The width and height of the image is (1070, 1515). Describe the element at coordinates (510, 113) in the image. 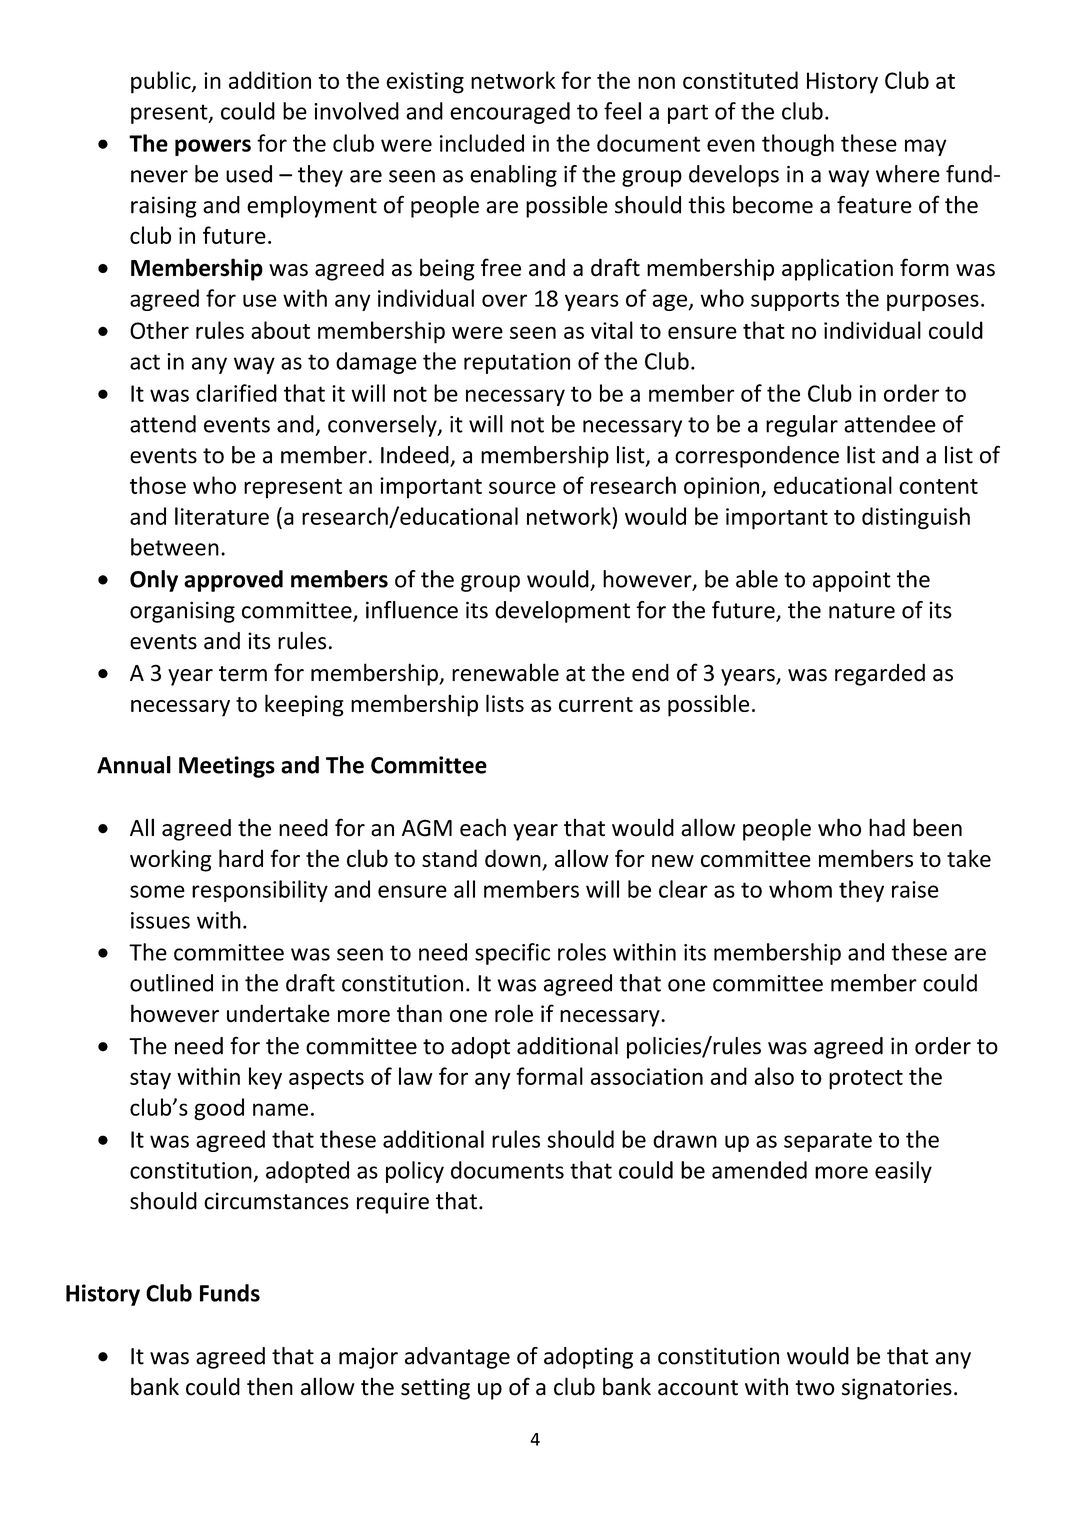

I see `encouraged` at that location.
